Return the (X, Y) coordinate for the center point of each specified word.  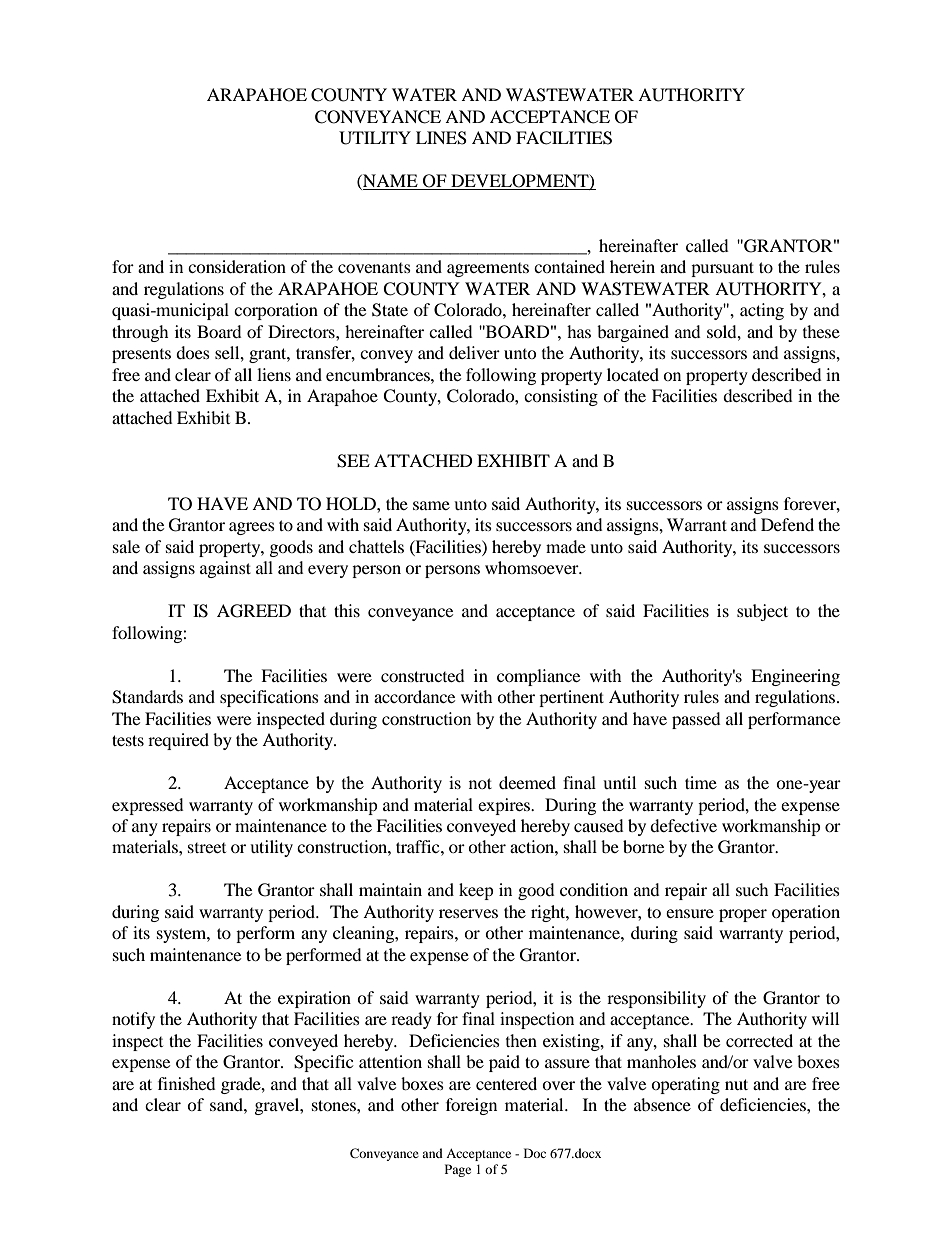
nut (736, 1084)
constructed (423, 675)
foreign (471, 1106)
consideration (237, 266)
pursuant (722, 269)
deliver (474, 352)
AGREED (254, 611)
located (633, 374)
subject (762, 612)
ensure (690, 913)
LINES (441, 138)
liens (274, 374)
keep (476, 891)
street (207, 848)
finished (187, 1083)
